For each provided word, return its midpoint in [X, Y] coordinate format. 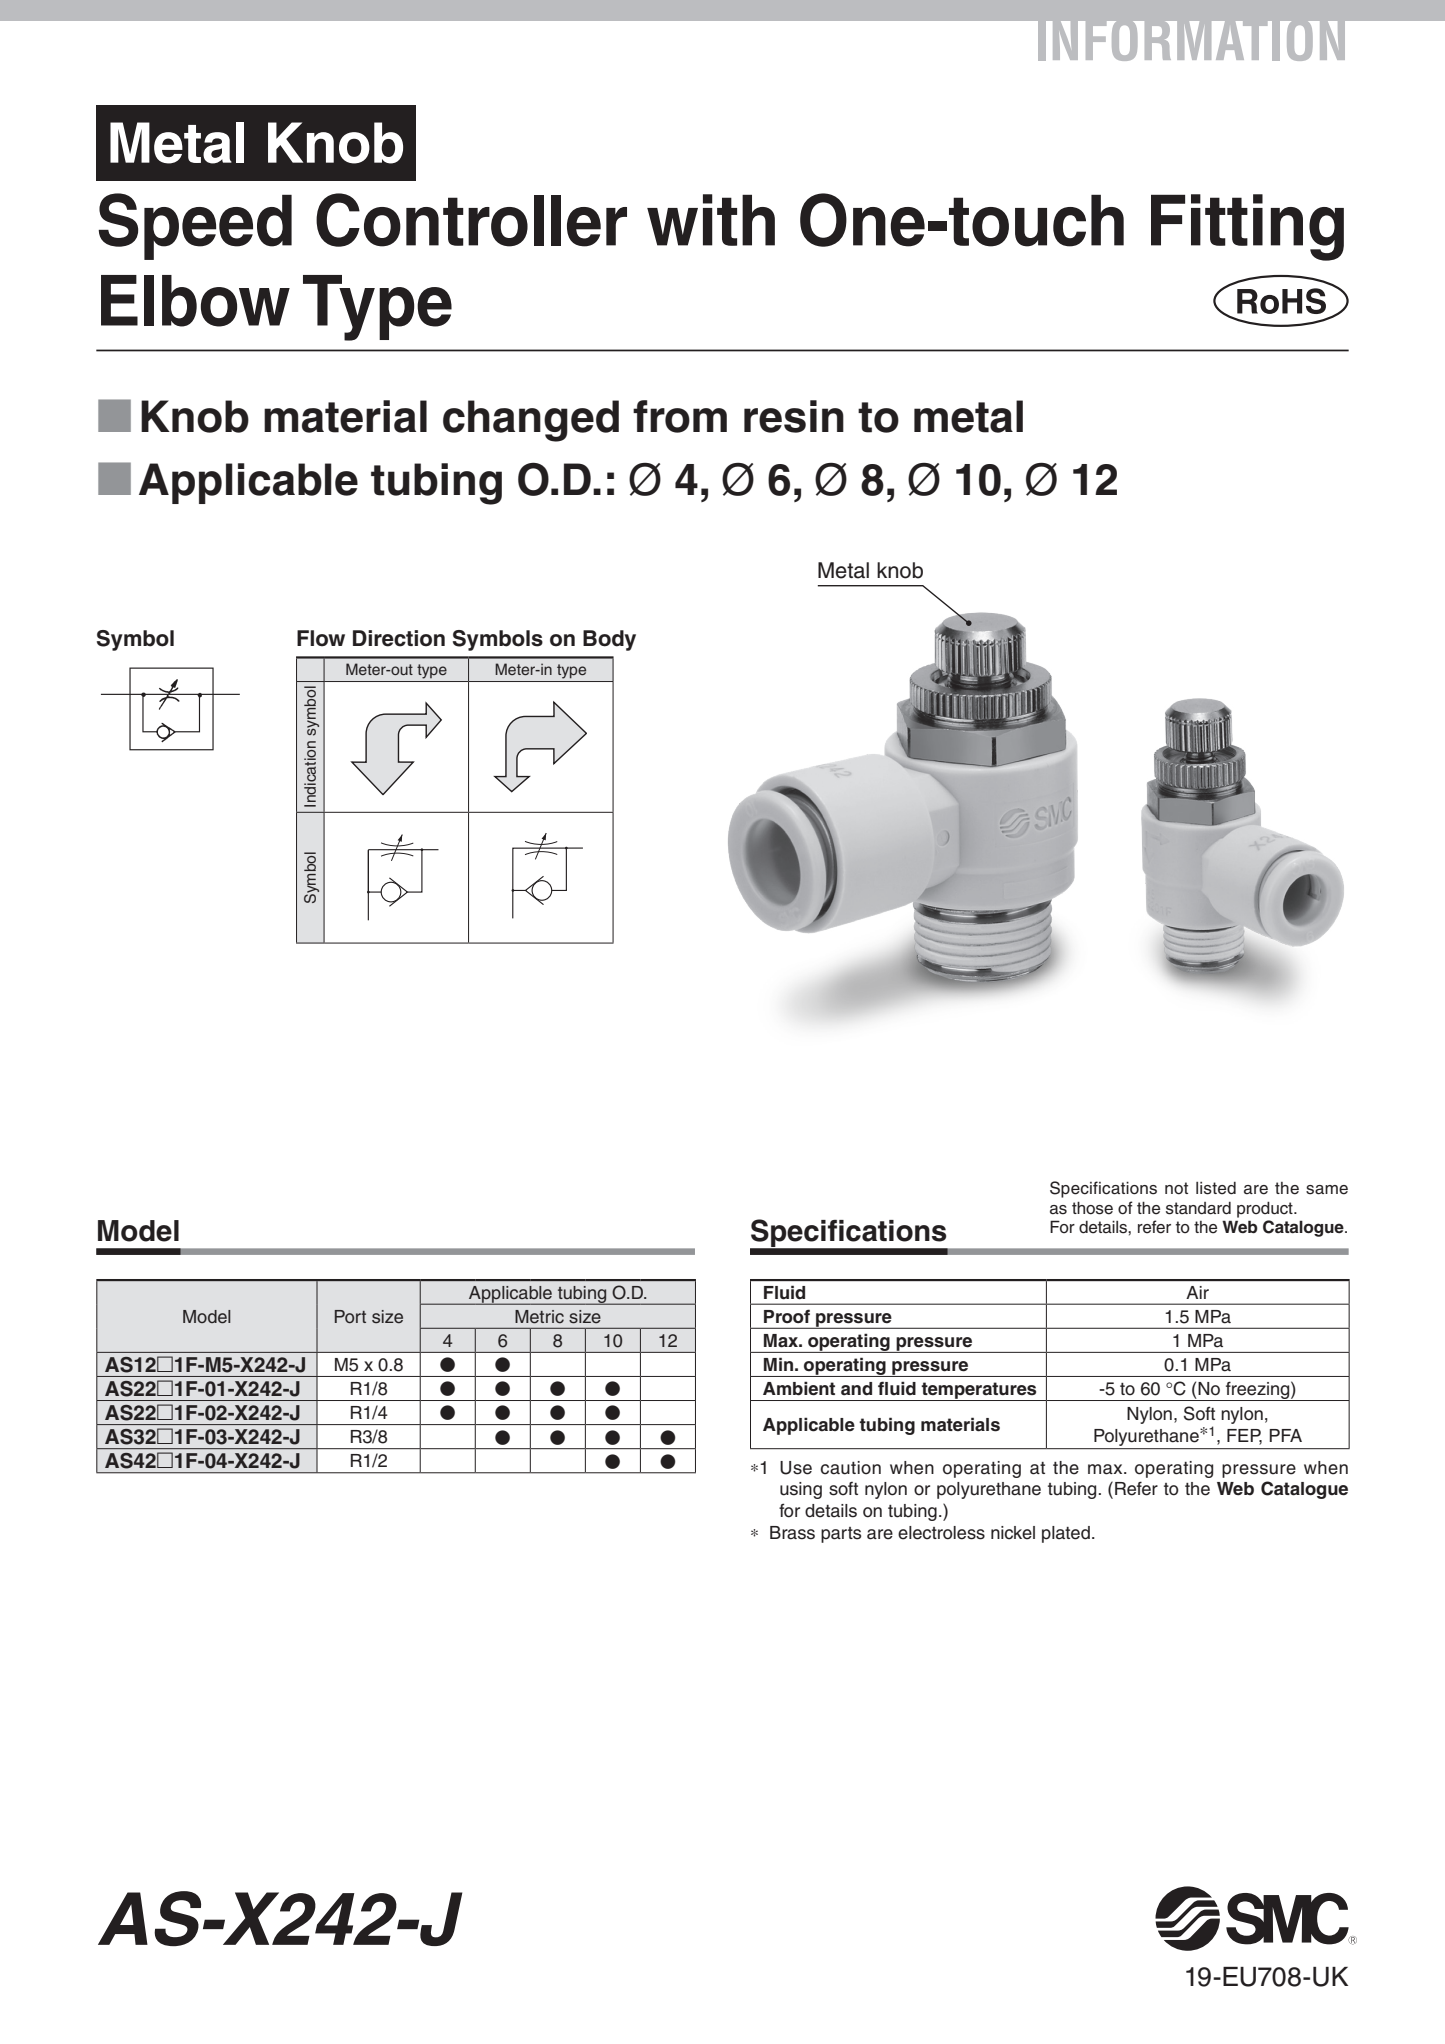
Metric [539, 1317]
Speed [195, 226]
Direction [399, 638]
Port [350, 1316]
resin [794, 416]
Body [609, 640]
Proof [787, 1316]
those [1092, 1208]
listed [1216, 1188]
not [1176, 1188]
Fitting [1247, 227]
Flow [321, 638]
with [711, 220]
